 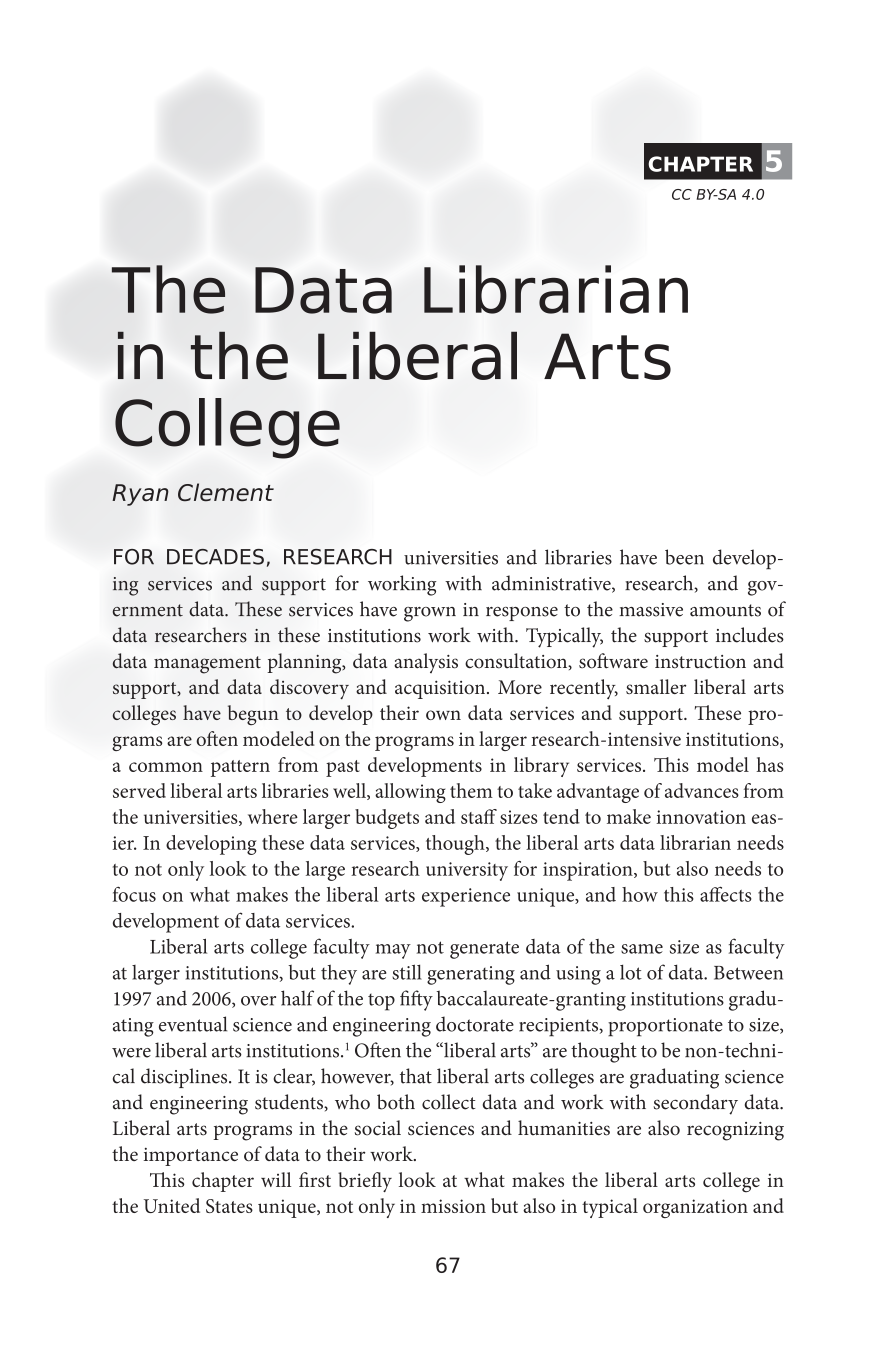 I want to click on same, so click(x=642, y=949).
